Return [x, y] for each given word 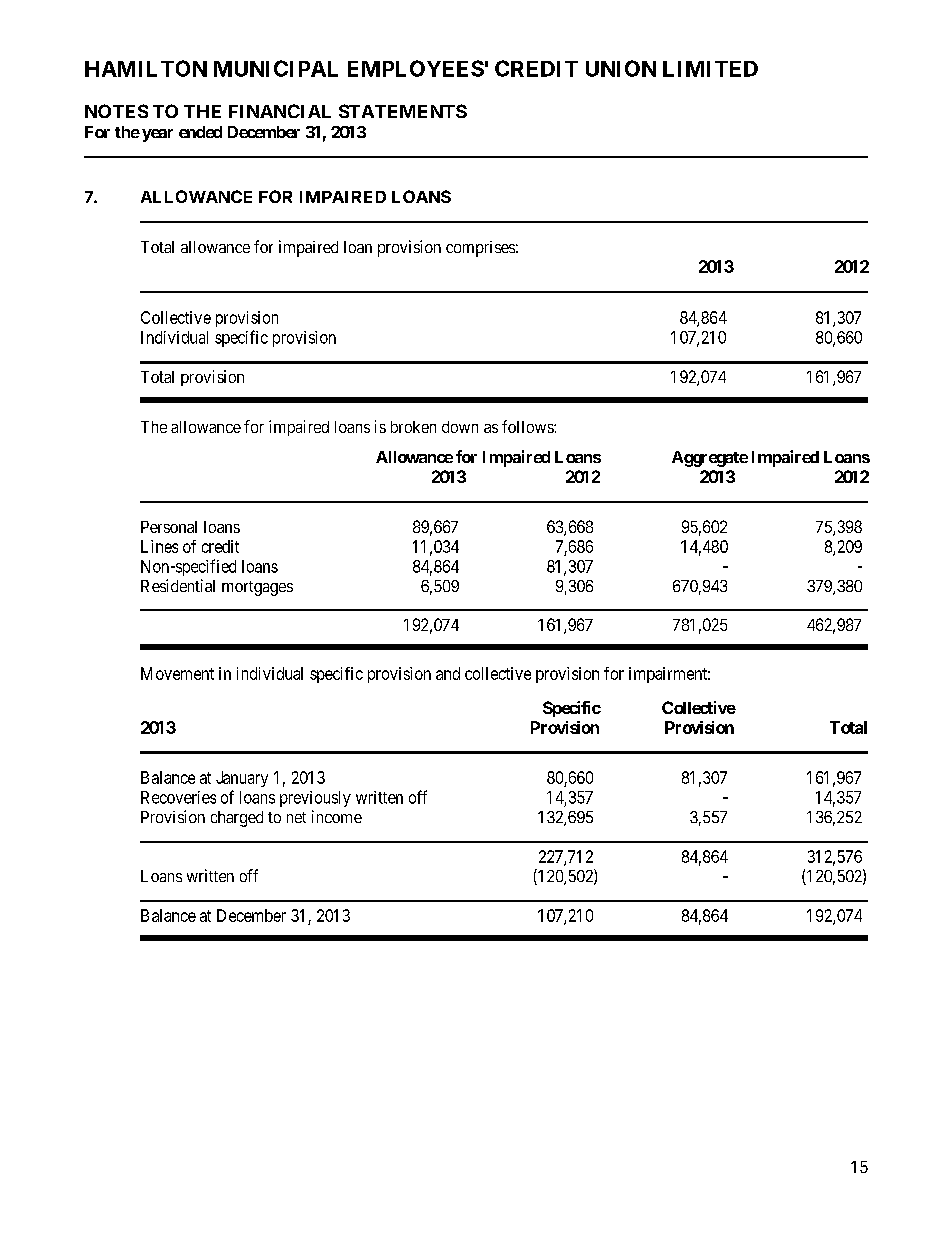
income [337, 816]
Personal [169, 527]
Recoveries [178, 797]
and [448, 673]
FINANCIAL [280, 111]
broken [413, 427]
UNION [621, 68]
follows [528, 426]
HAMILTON [146, 68]
